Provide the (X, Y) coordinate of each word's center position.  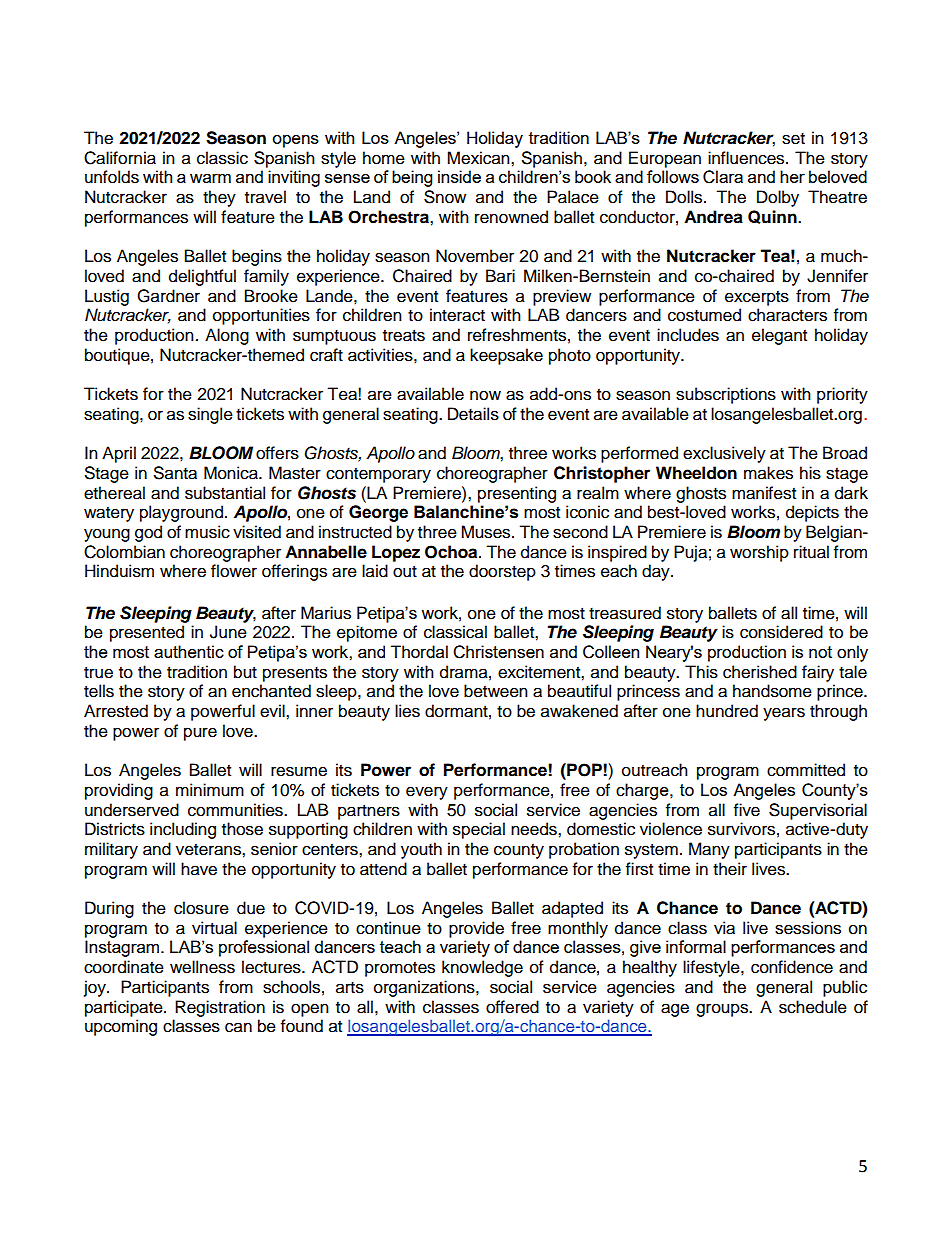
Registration (220, 1008)
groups (723, 1010)
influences (747, 158)
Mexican (479, 158)
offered (512, 1007)
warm (210, 178)
